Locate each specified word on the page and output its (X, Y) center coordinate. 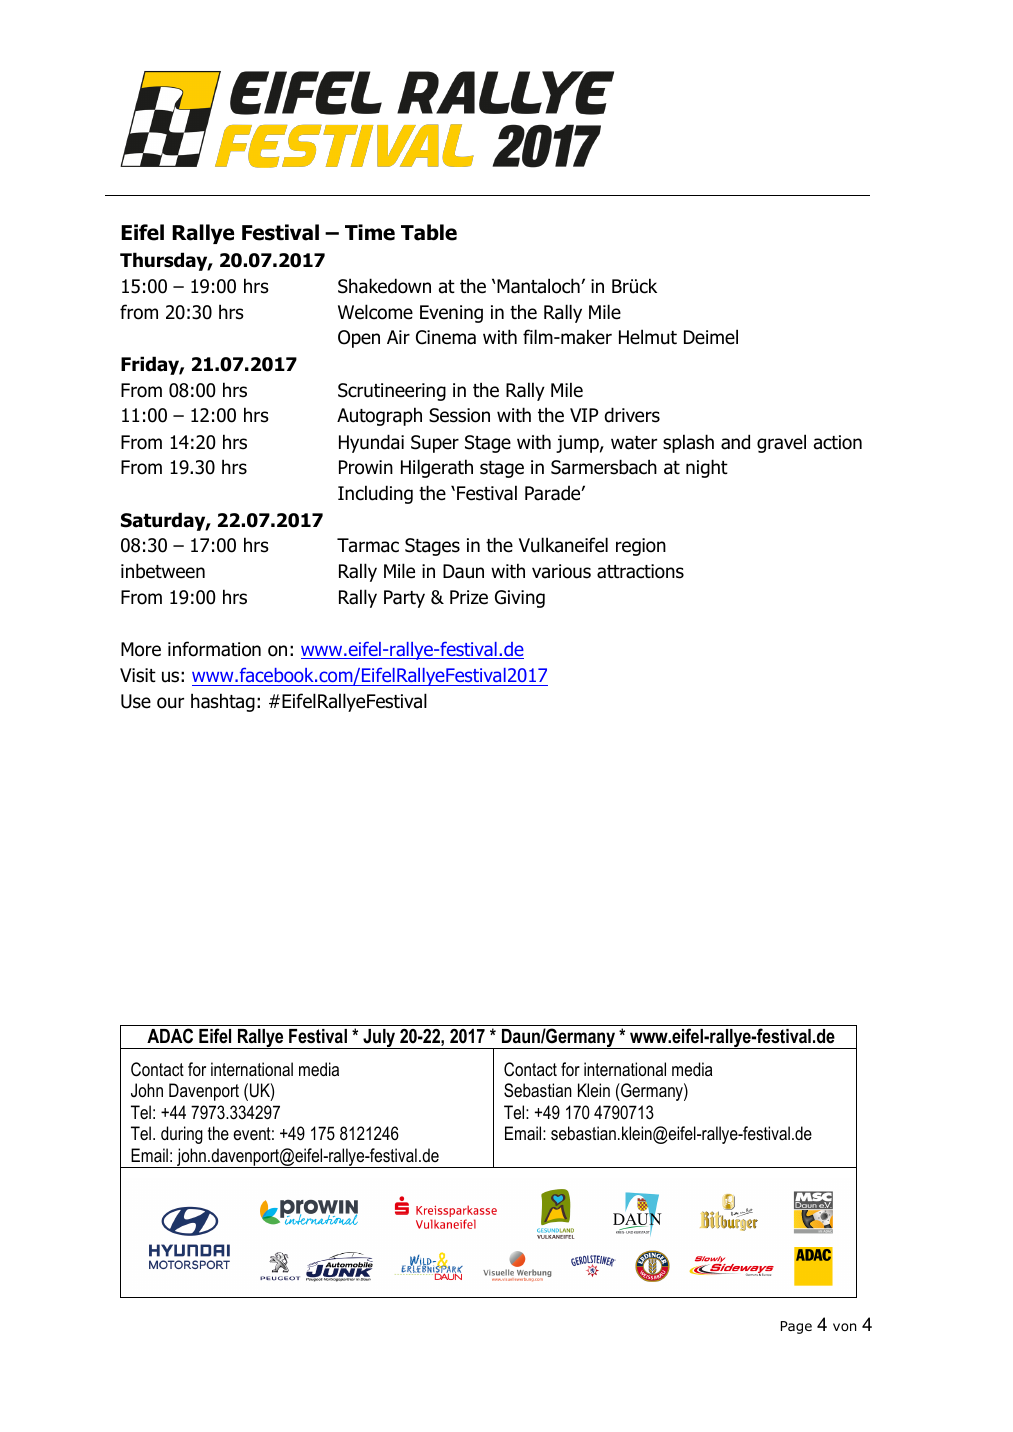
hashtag (223, 702)
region (641, 547)
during (182, 1135)
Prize (469, 597)
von (844, 1327)
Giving (520, 599)
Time (370, 232)
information (214, 649)
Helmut (648, 337)
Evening (451, 314)
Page (796, 1327)
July (379, 1039)
